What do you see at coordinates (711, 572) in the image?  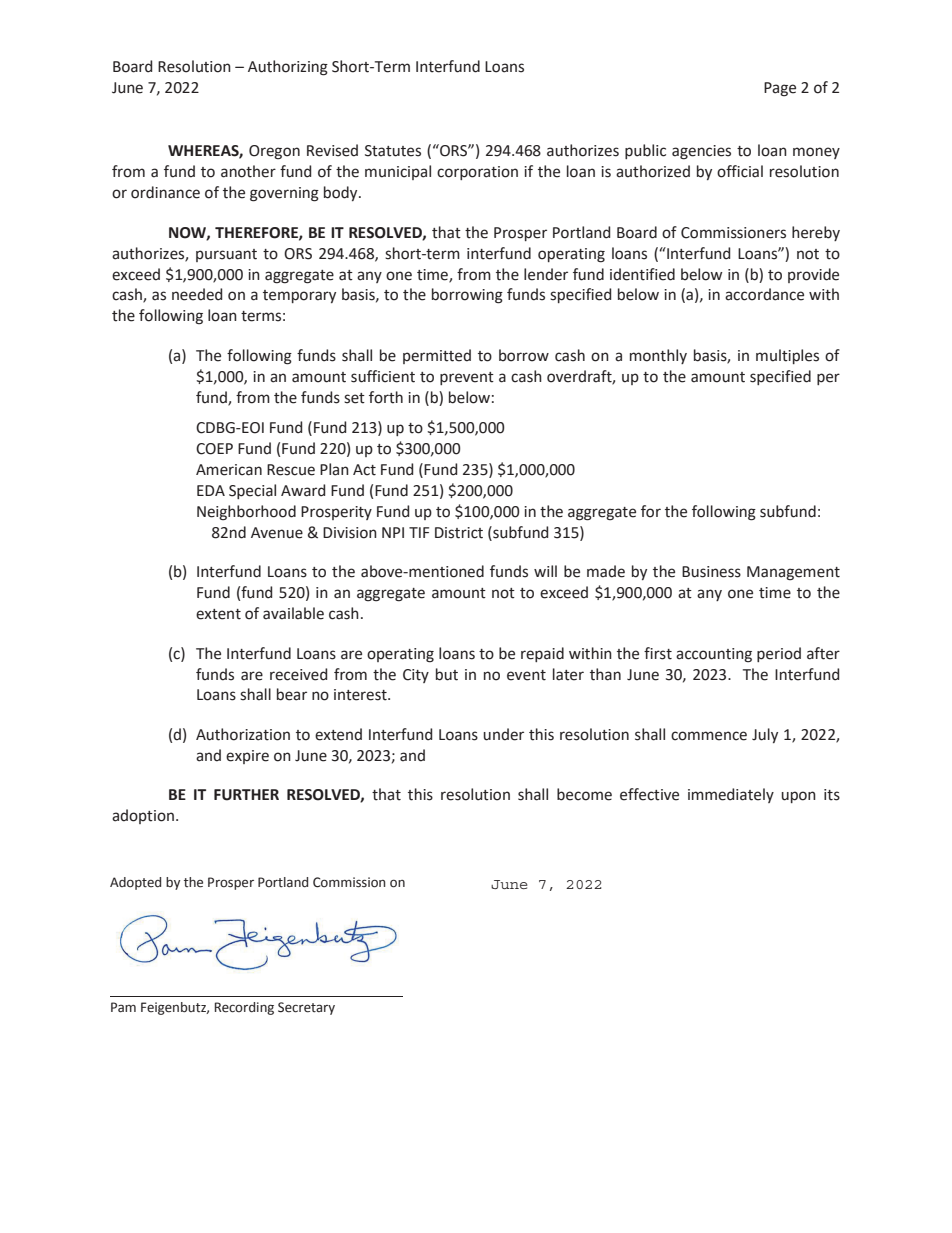 I see `Business` at bounding box center [711, 572].
